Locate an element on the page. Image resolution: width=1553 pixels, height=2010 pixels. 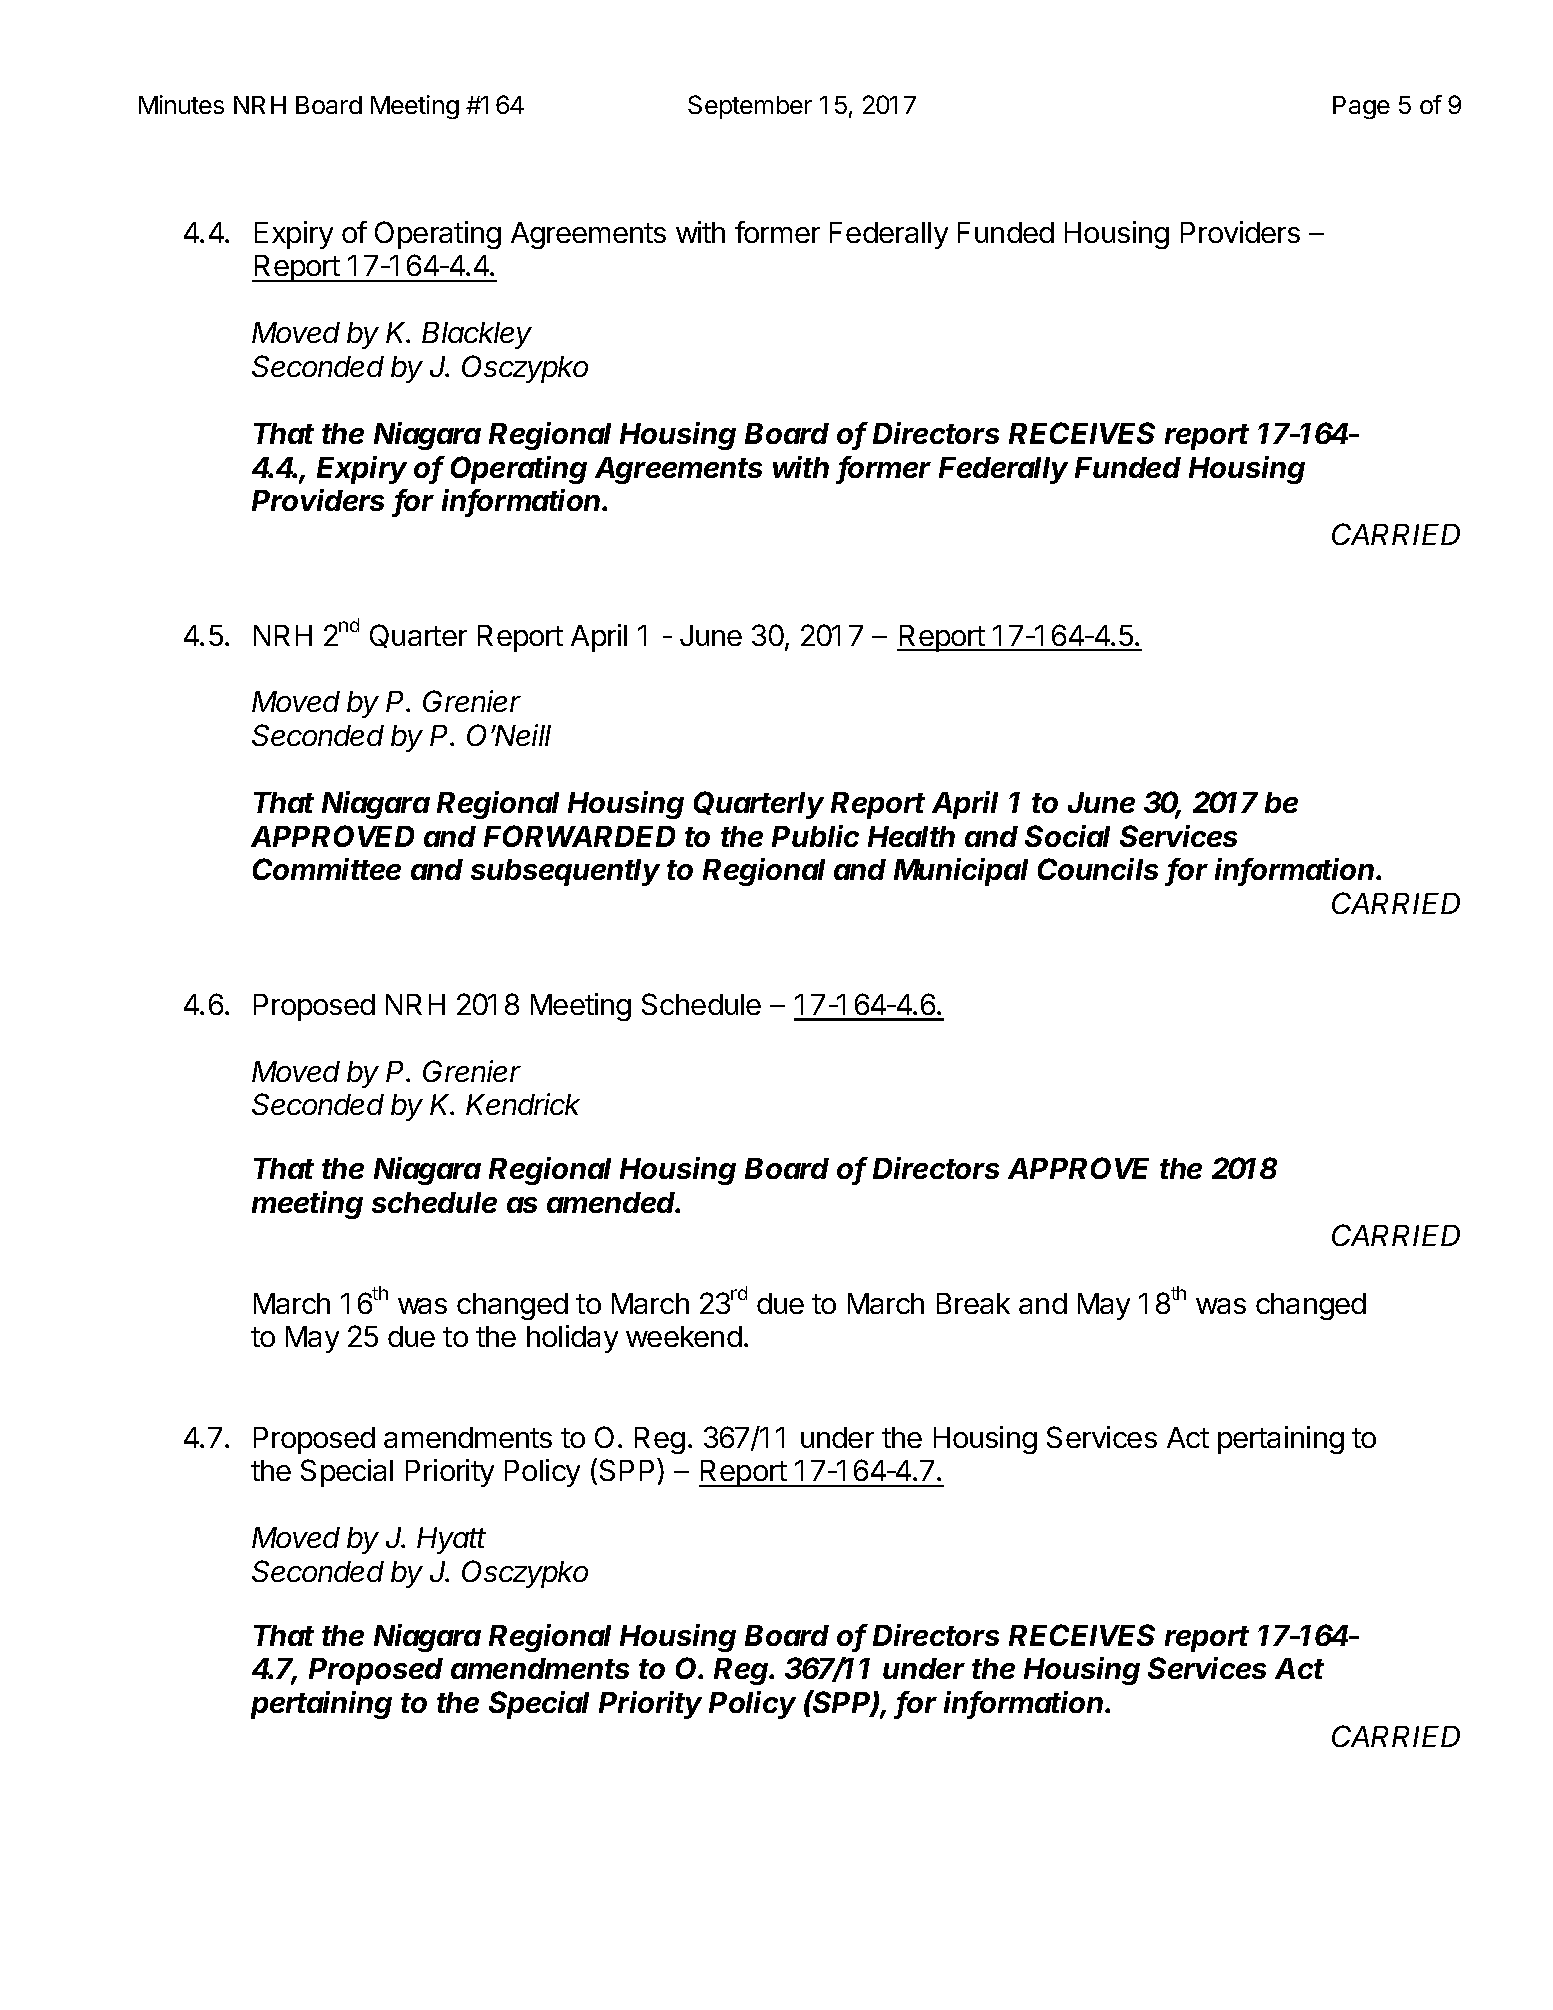
Municipal is located at coordinates (961, 872).
